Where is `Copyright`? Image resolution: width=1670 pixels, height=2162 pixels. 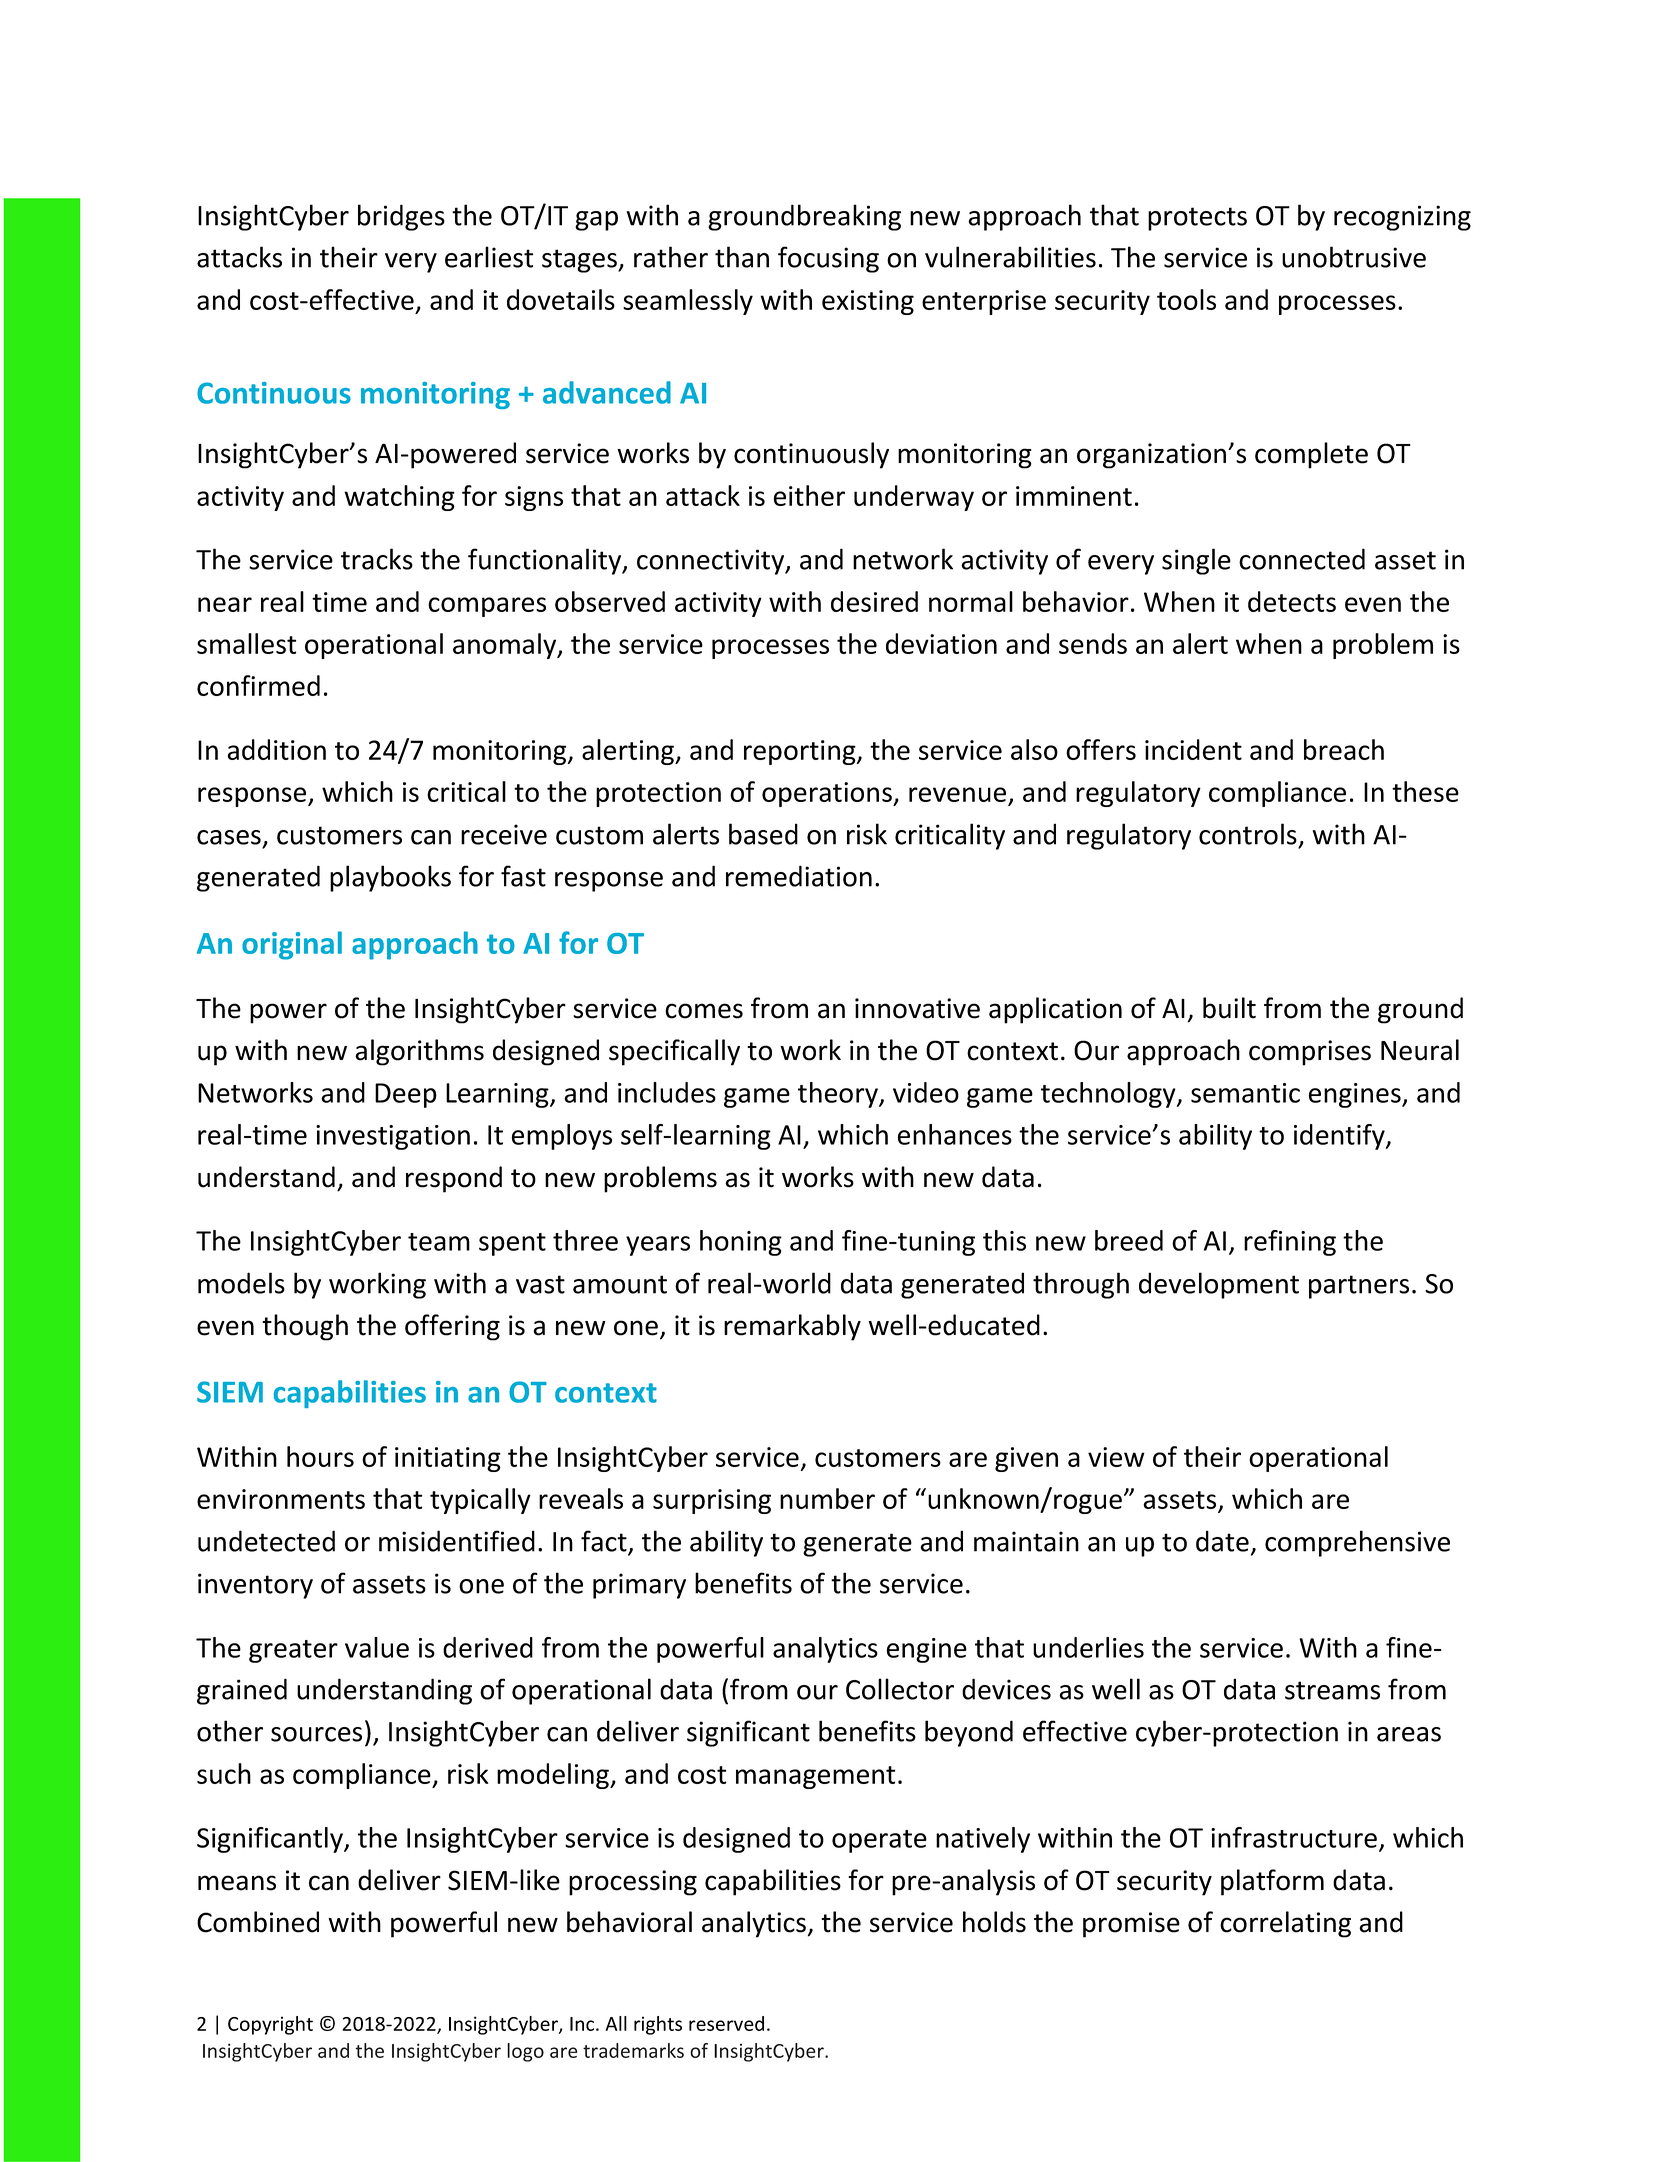
Copyright is located at coordinates (270, 2025).
